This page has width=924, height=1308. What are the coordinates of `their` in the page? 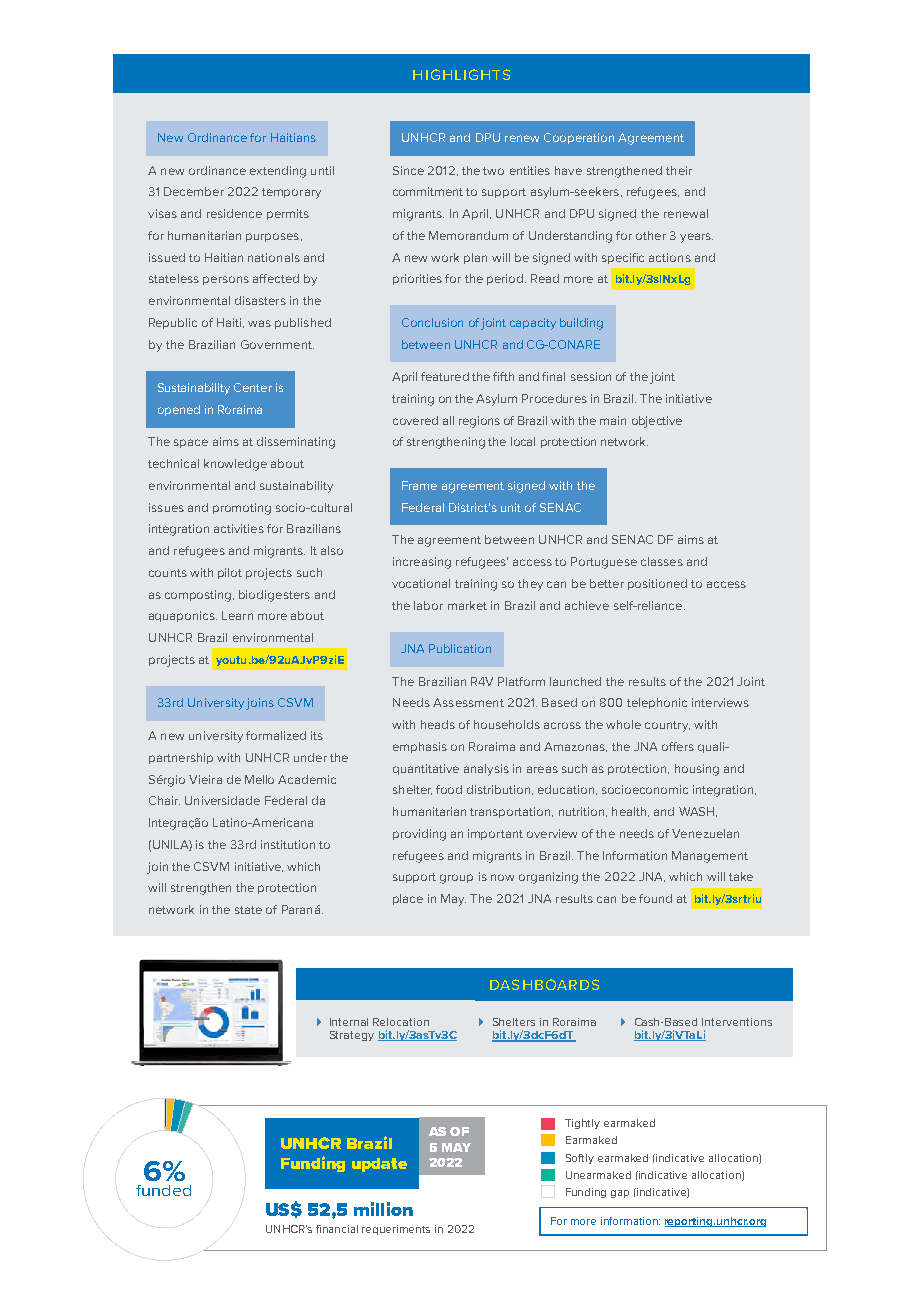 It's located at (679, 170).
